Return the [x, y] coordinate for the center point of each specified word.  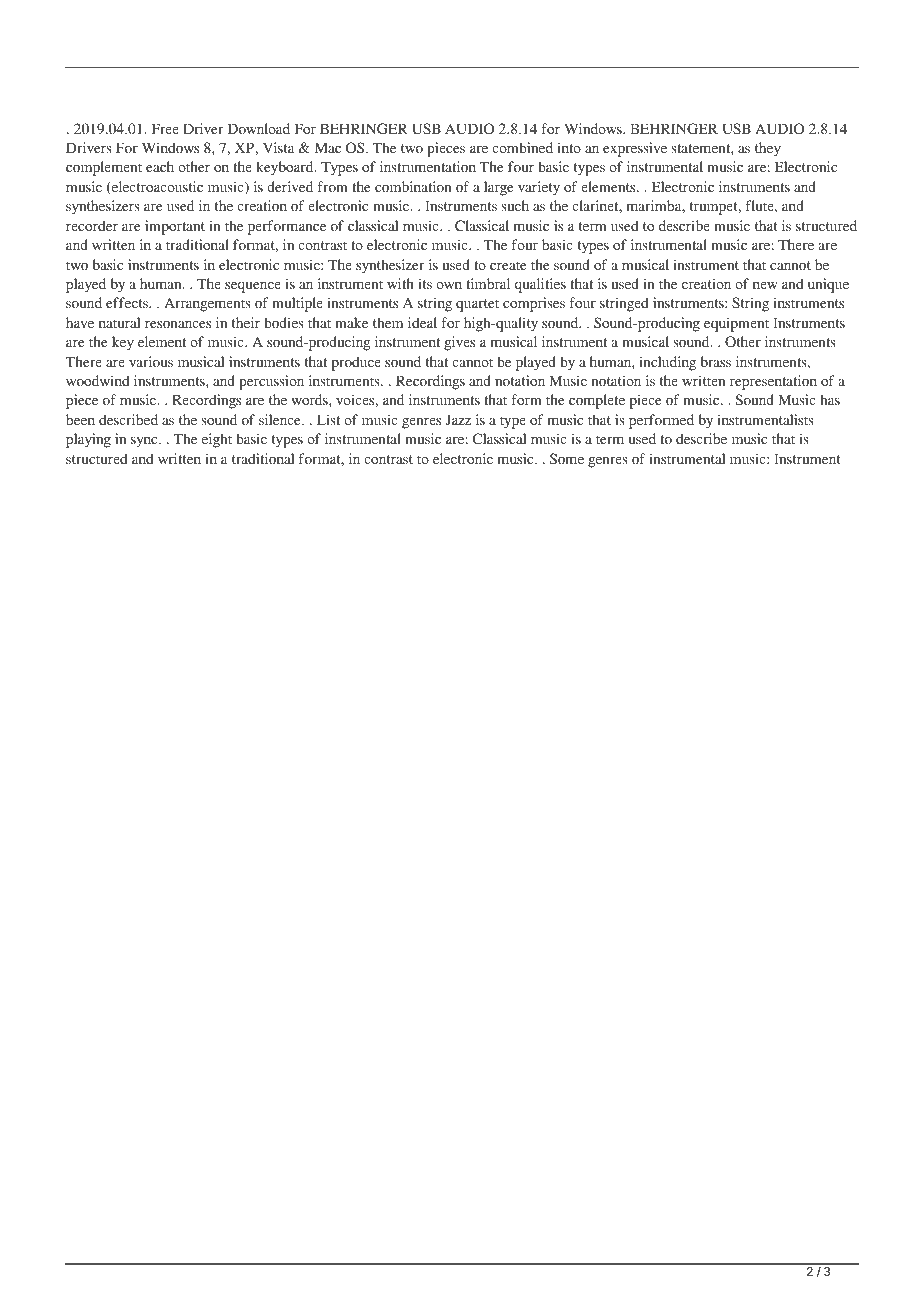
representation [773, 382]
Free [165, 128]
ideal [422, 322]
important [175, 227]
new [765, 285]
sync [145, 442]
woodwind [98, 380]
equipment [736, 324]
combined [522, 147]
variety [539, 188]
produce [356, 363]
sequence [253, 287]
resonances [178, 324]
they [768, 149]
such [515, 205]
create [508, 265]
